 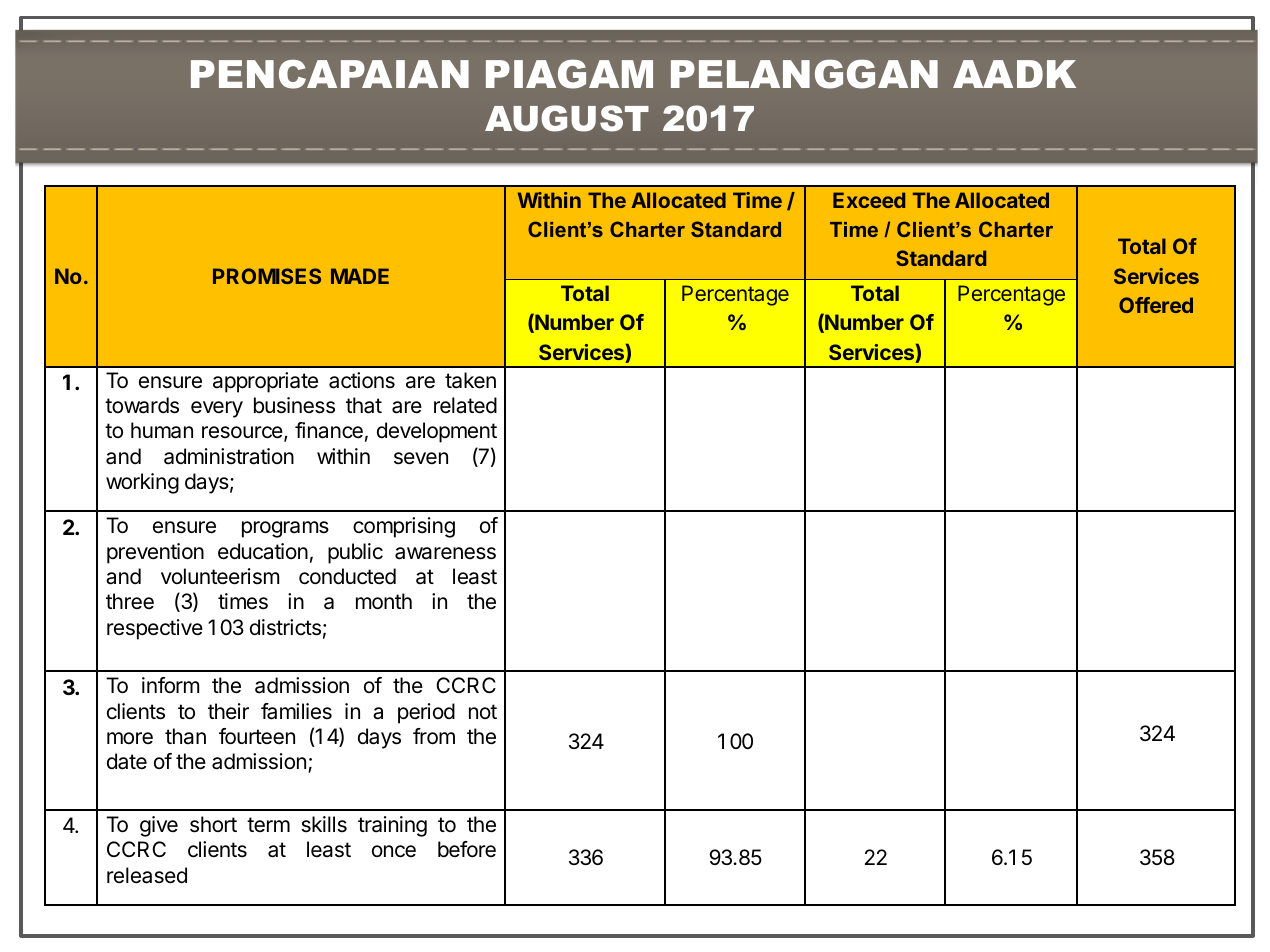 I want to click on Offered, so click(x=1156, y=305).
